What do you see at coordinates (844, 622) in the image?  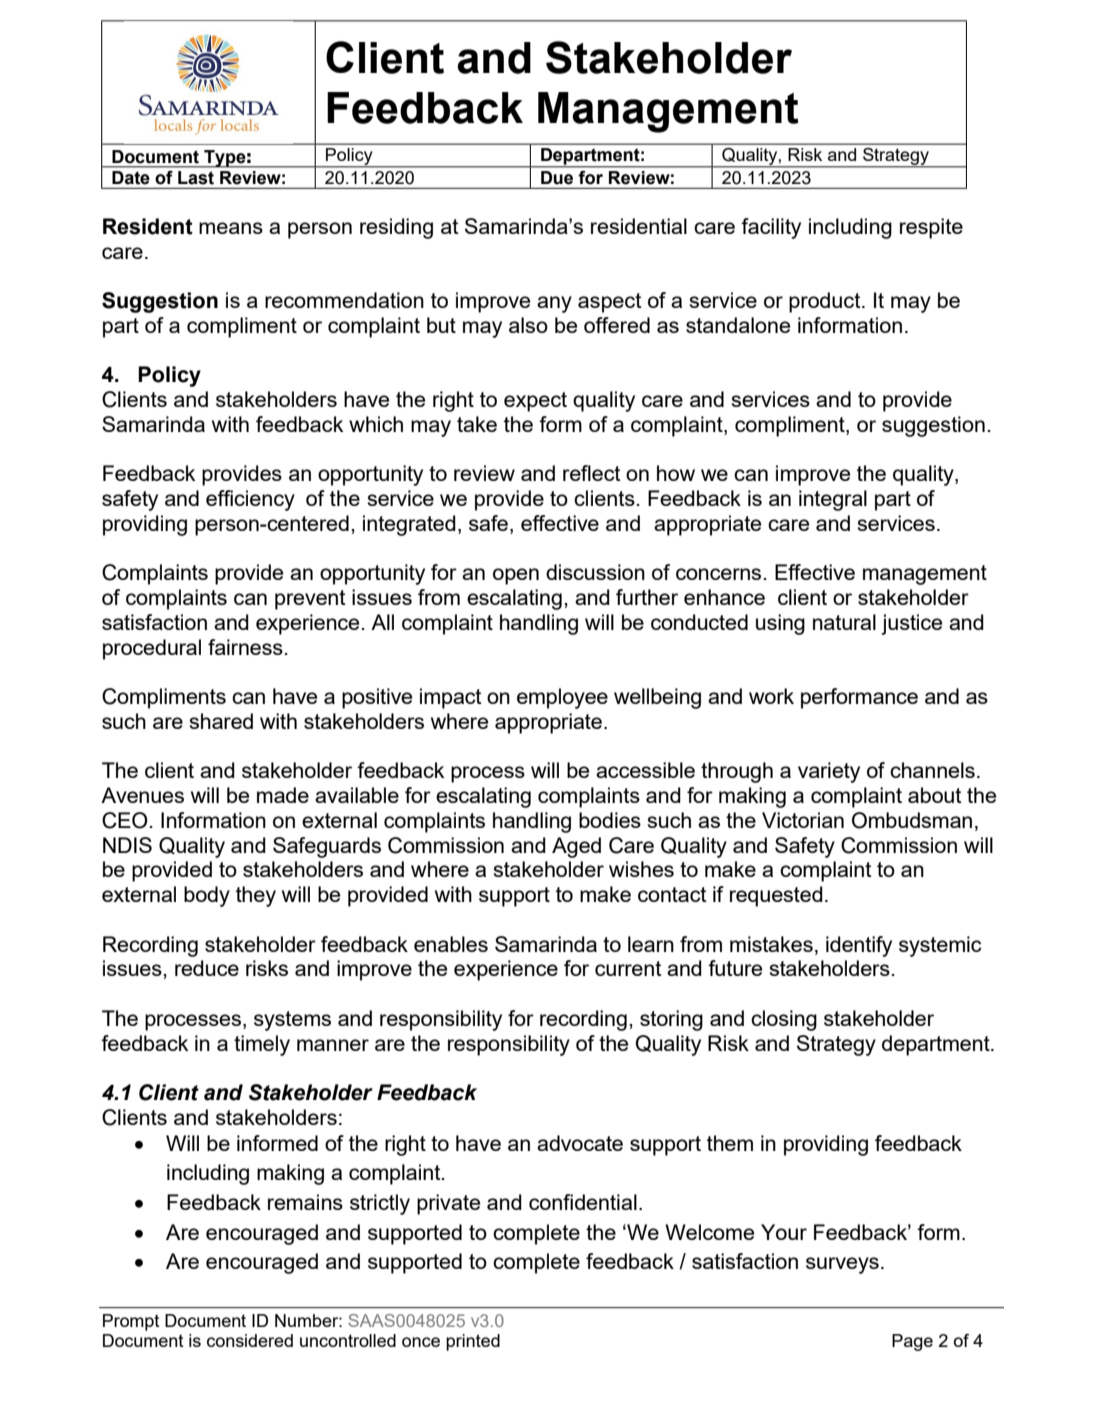 I see `natural` at bounding box center [844, 622].
